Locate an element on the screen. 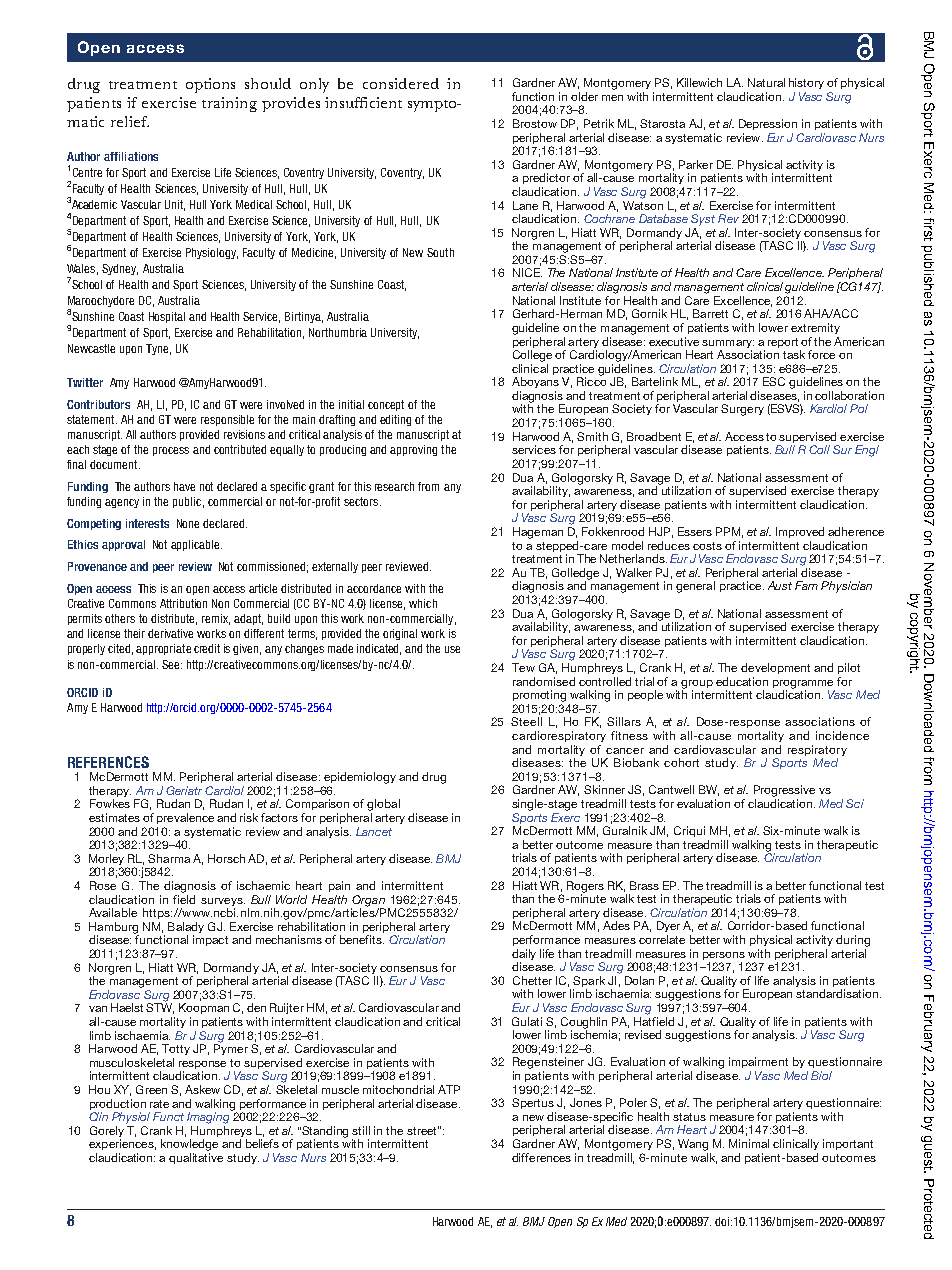 The height and width of the screenshot is (1270, 952). Minimal is located at coordinates (749, 1143).
